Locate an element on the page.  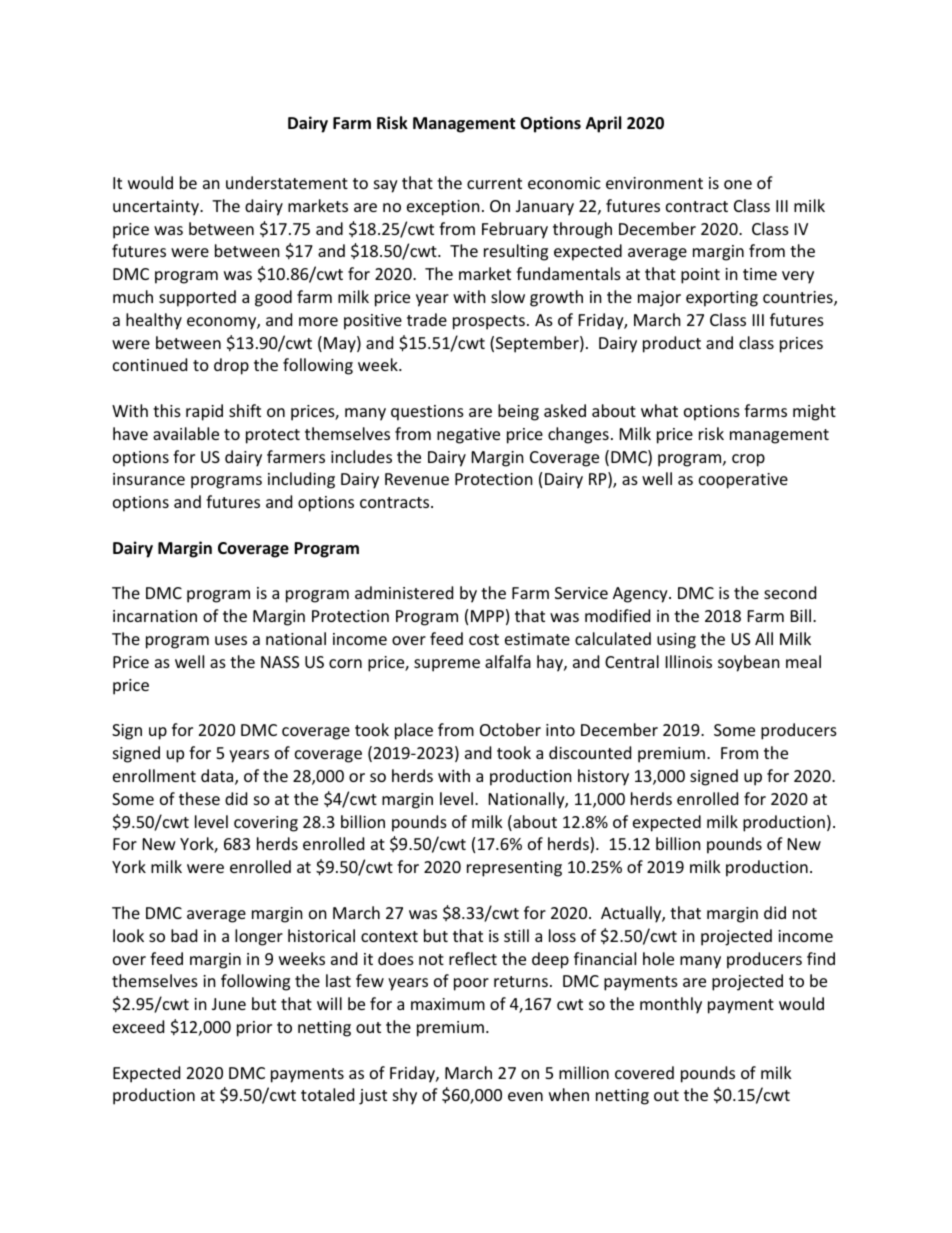
prior is located at coordinates (254, 1029).
